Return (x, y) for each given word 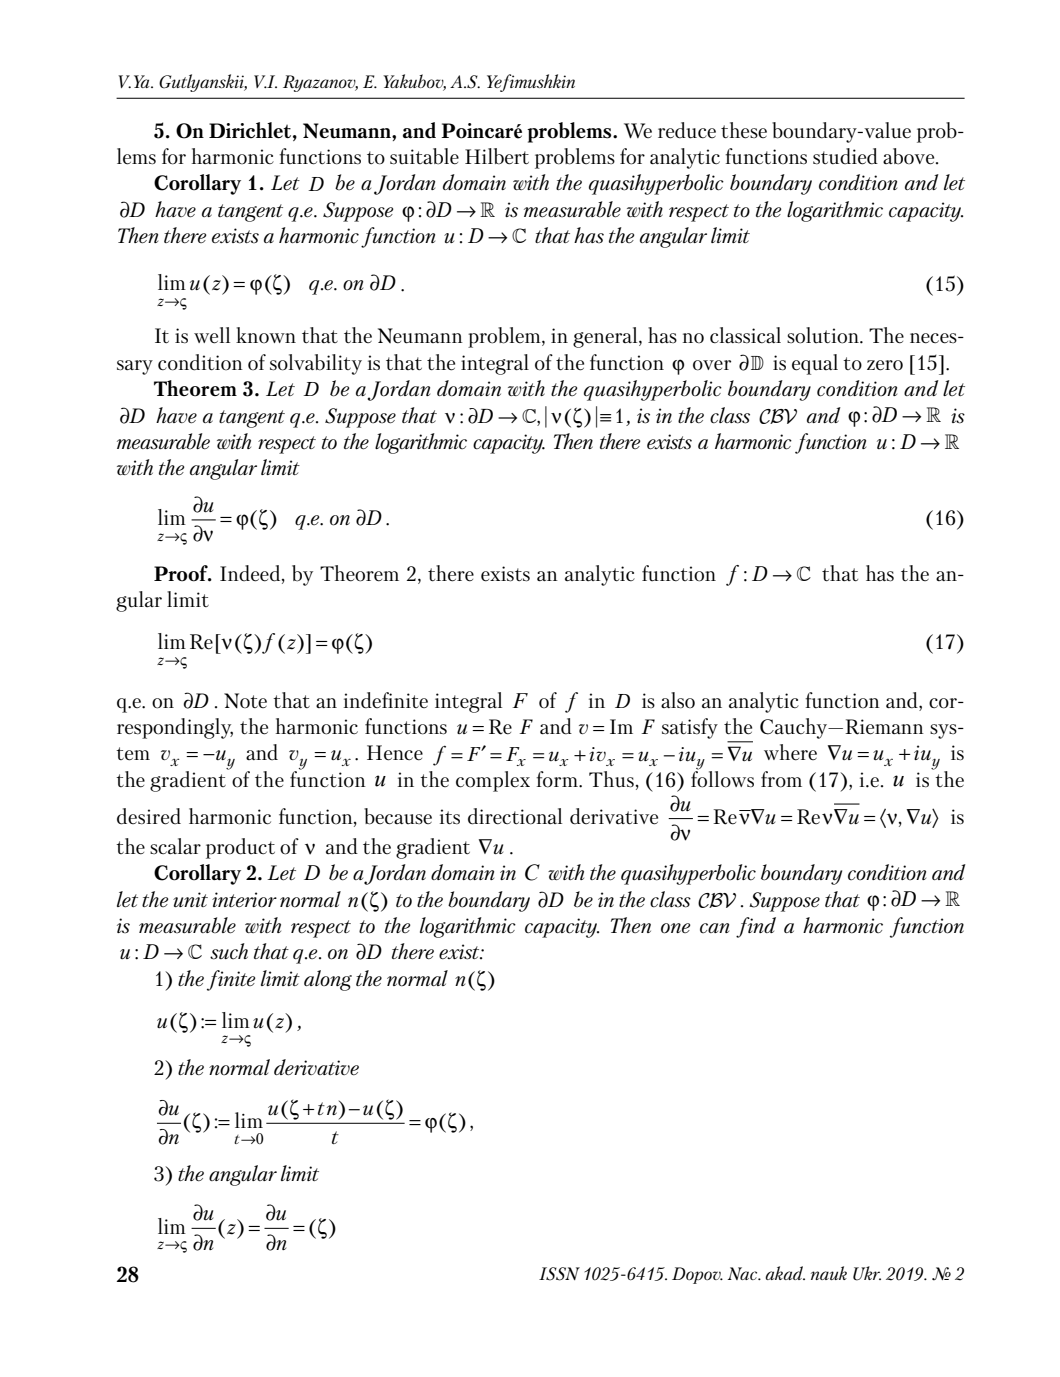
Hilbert (497, 156)
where (790, 752)
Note (245, 700)
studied (845, 156)
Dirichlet (251, 130)
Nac (744, 1273)
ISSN (559, 1274)
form (558, 779)
